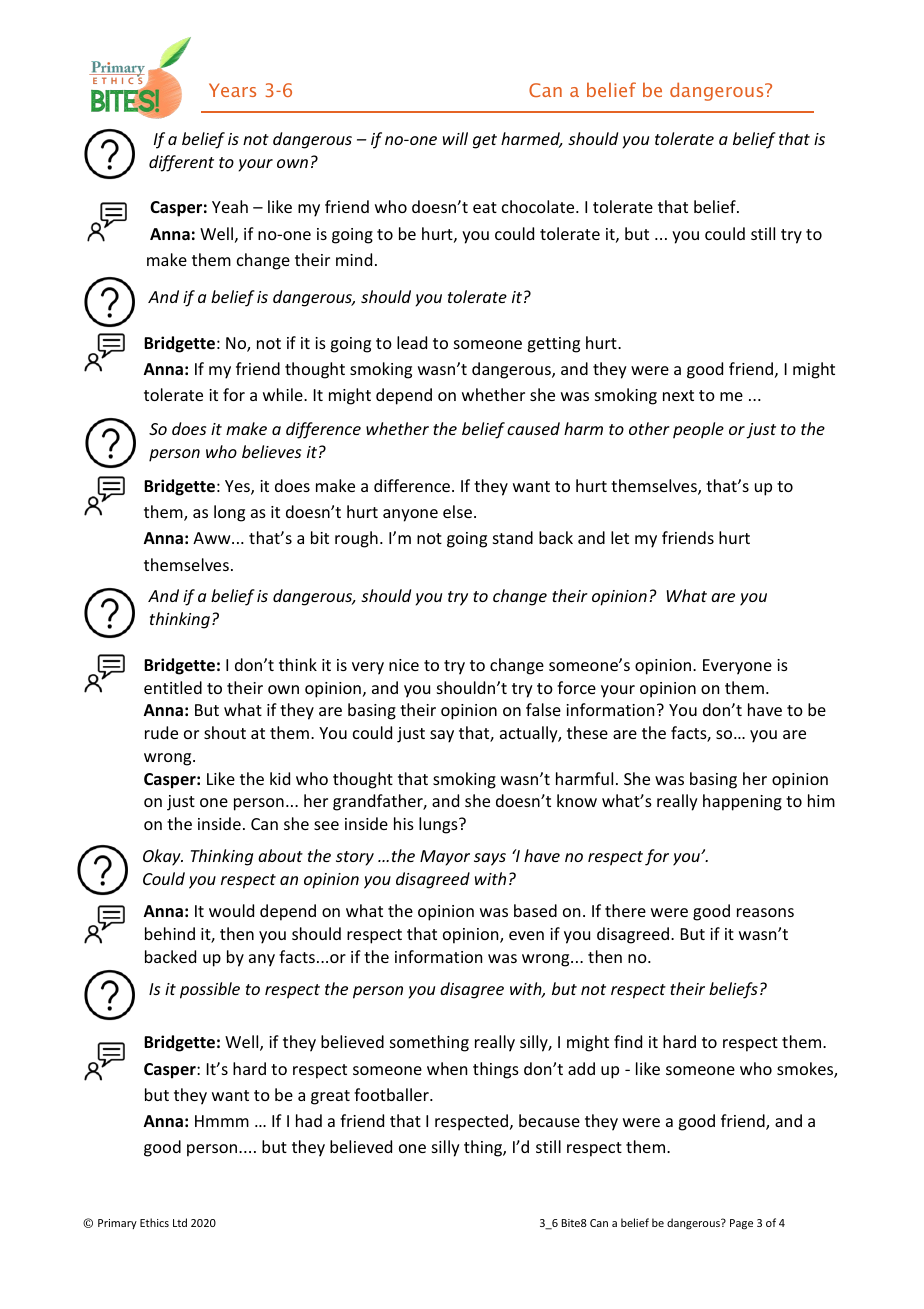 This page has height=1309, width=924. What do you see at coordinates (576, 687) in the page?
I see `force` at bounding box center [576, 687].
